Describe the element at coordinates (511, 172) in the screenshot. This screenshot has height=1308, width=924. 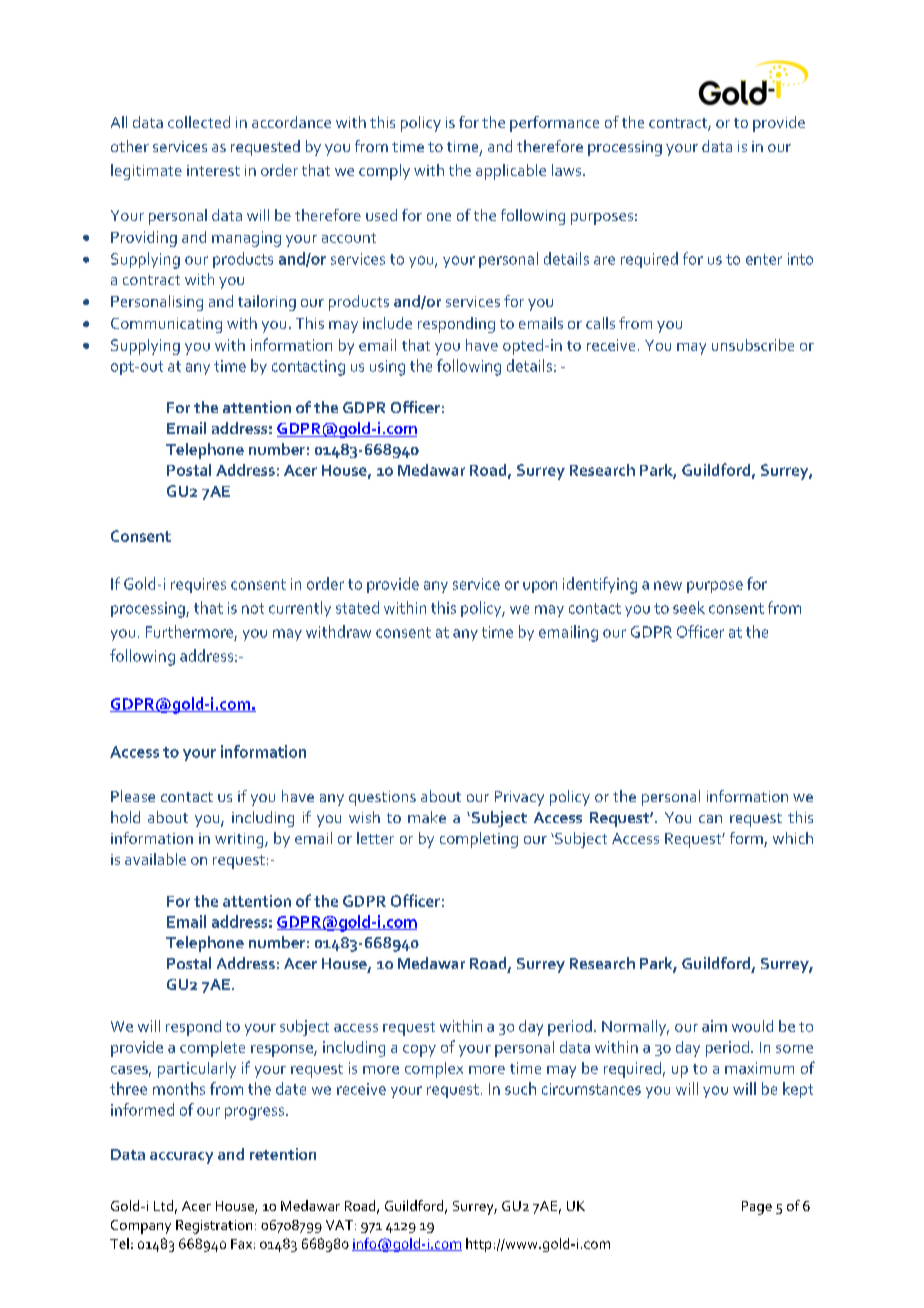
I see `applicable` at that location.
